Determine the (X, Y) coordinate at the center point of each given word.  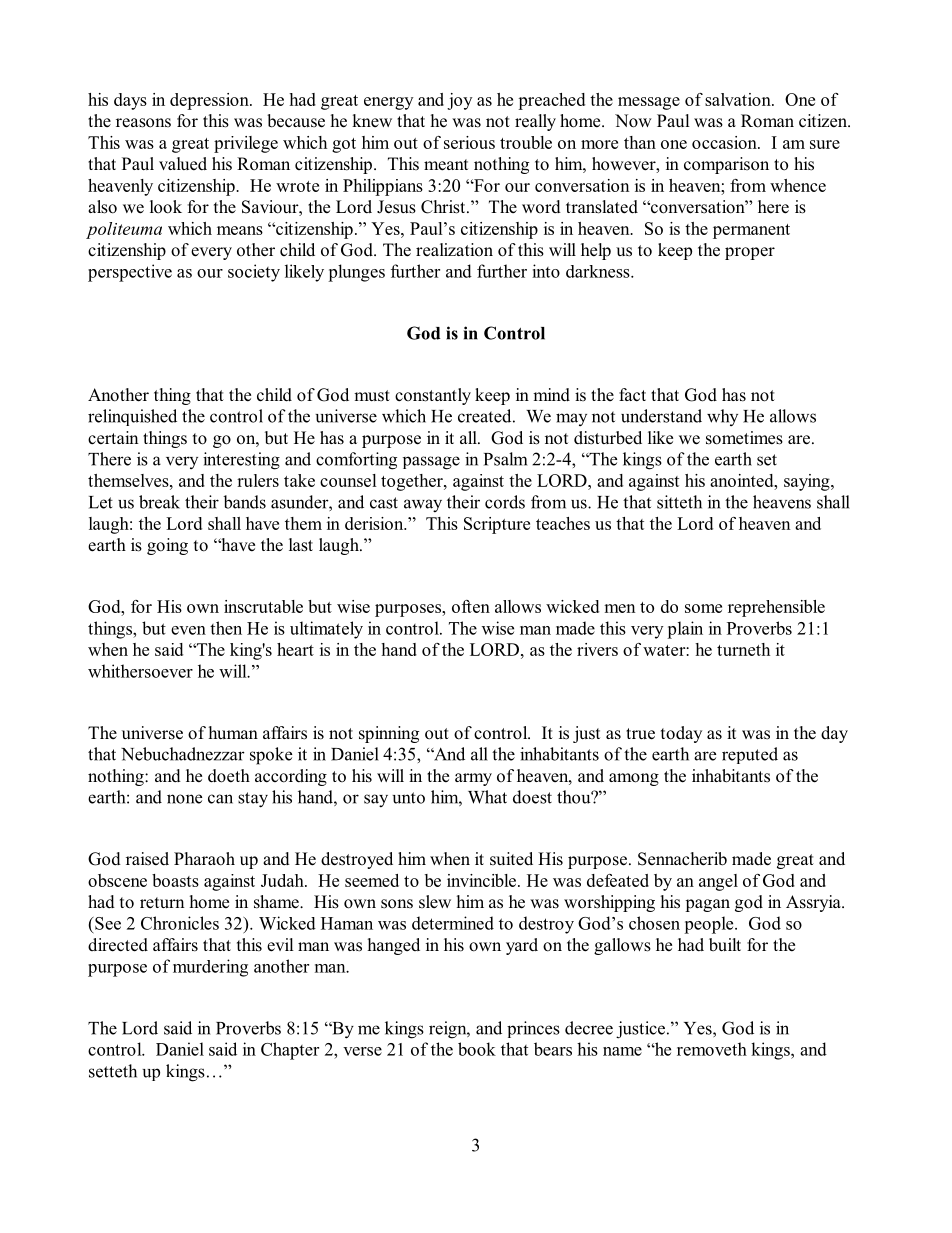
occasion (725, 142)
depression (210, 101)
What (487, 797)
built (725, 945)
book (477, 1049)
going (167, 546)
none (184, 799)
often (471, 606)
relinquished (132, 417)
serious (469, 142)
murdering (210, 968)
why (722, 417)
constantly (433, 396)
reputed (750, 755)
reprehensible (776, 608)
